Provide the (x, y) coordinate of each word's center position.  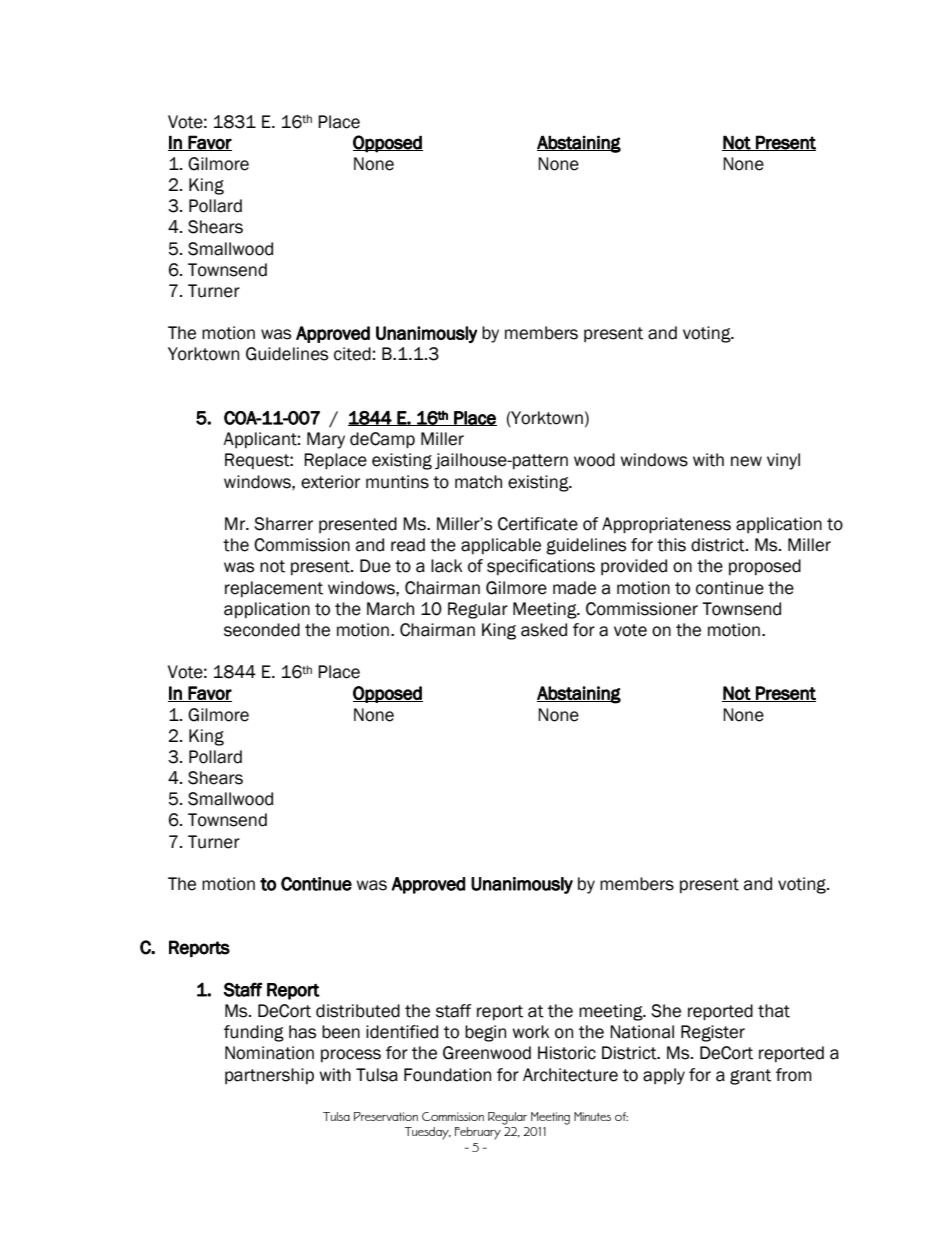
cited (352, 354)
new (746, 461)
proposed (765, 567)
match (478, 482)
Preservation (386, 1116)
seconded (262, 630)
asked (544, 630)
